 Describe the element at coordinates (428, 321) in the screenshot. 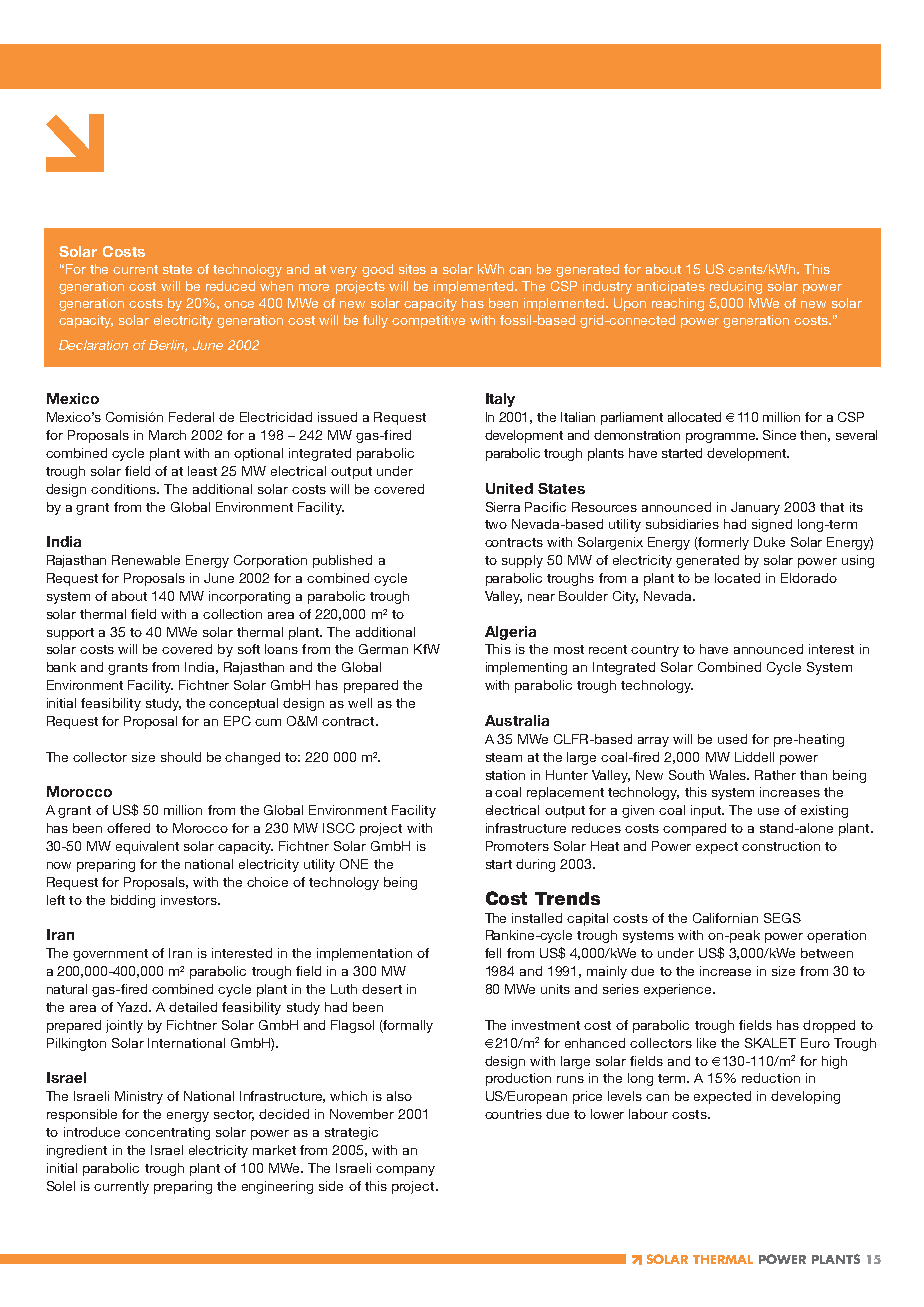

I see `competitive` at that location.
